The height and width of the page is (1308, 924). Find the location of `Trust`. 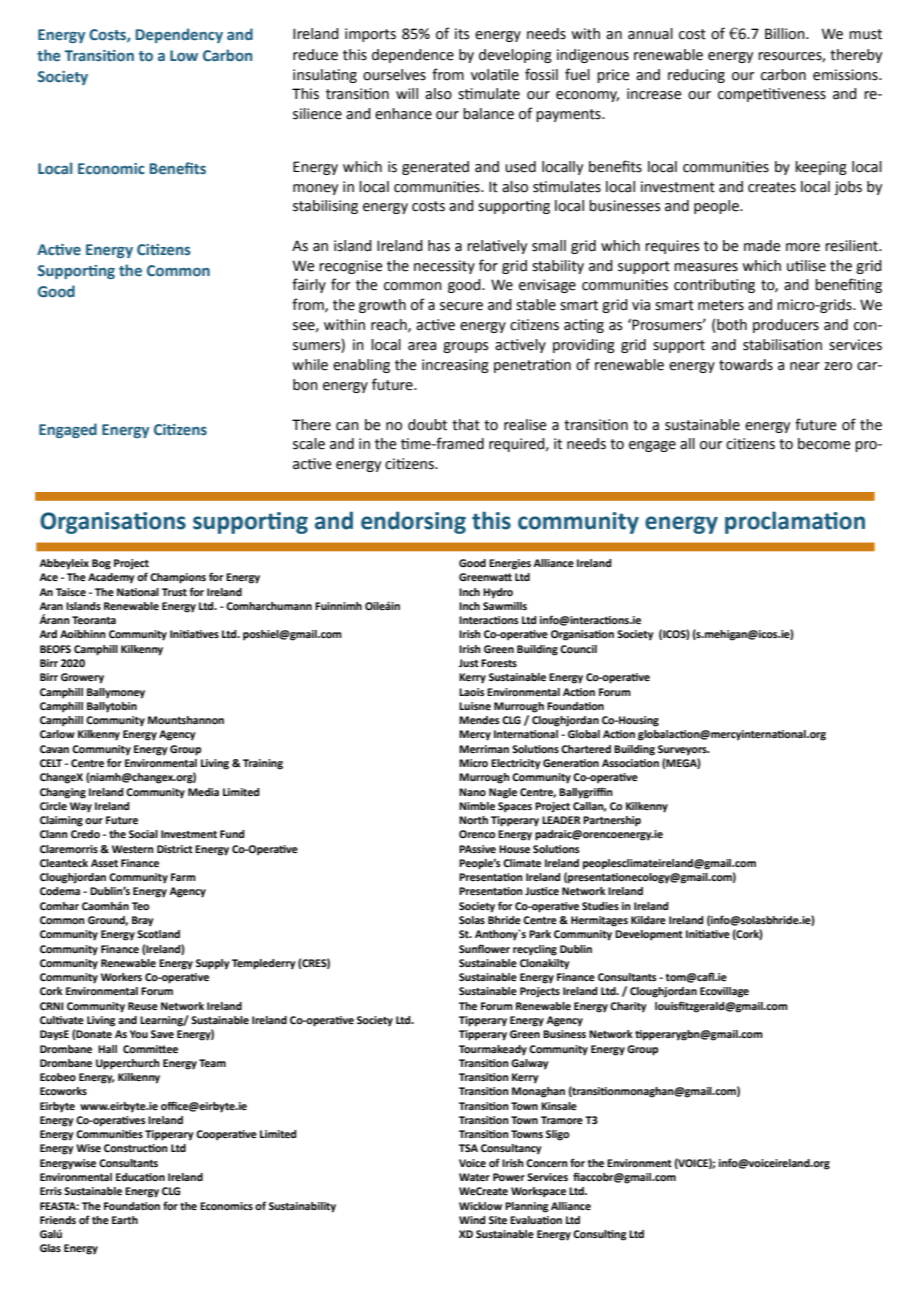

Trust is located at coordinates (174, 592).
